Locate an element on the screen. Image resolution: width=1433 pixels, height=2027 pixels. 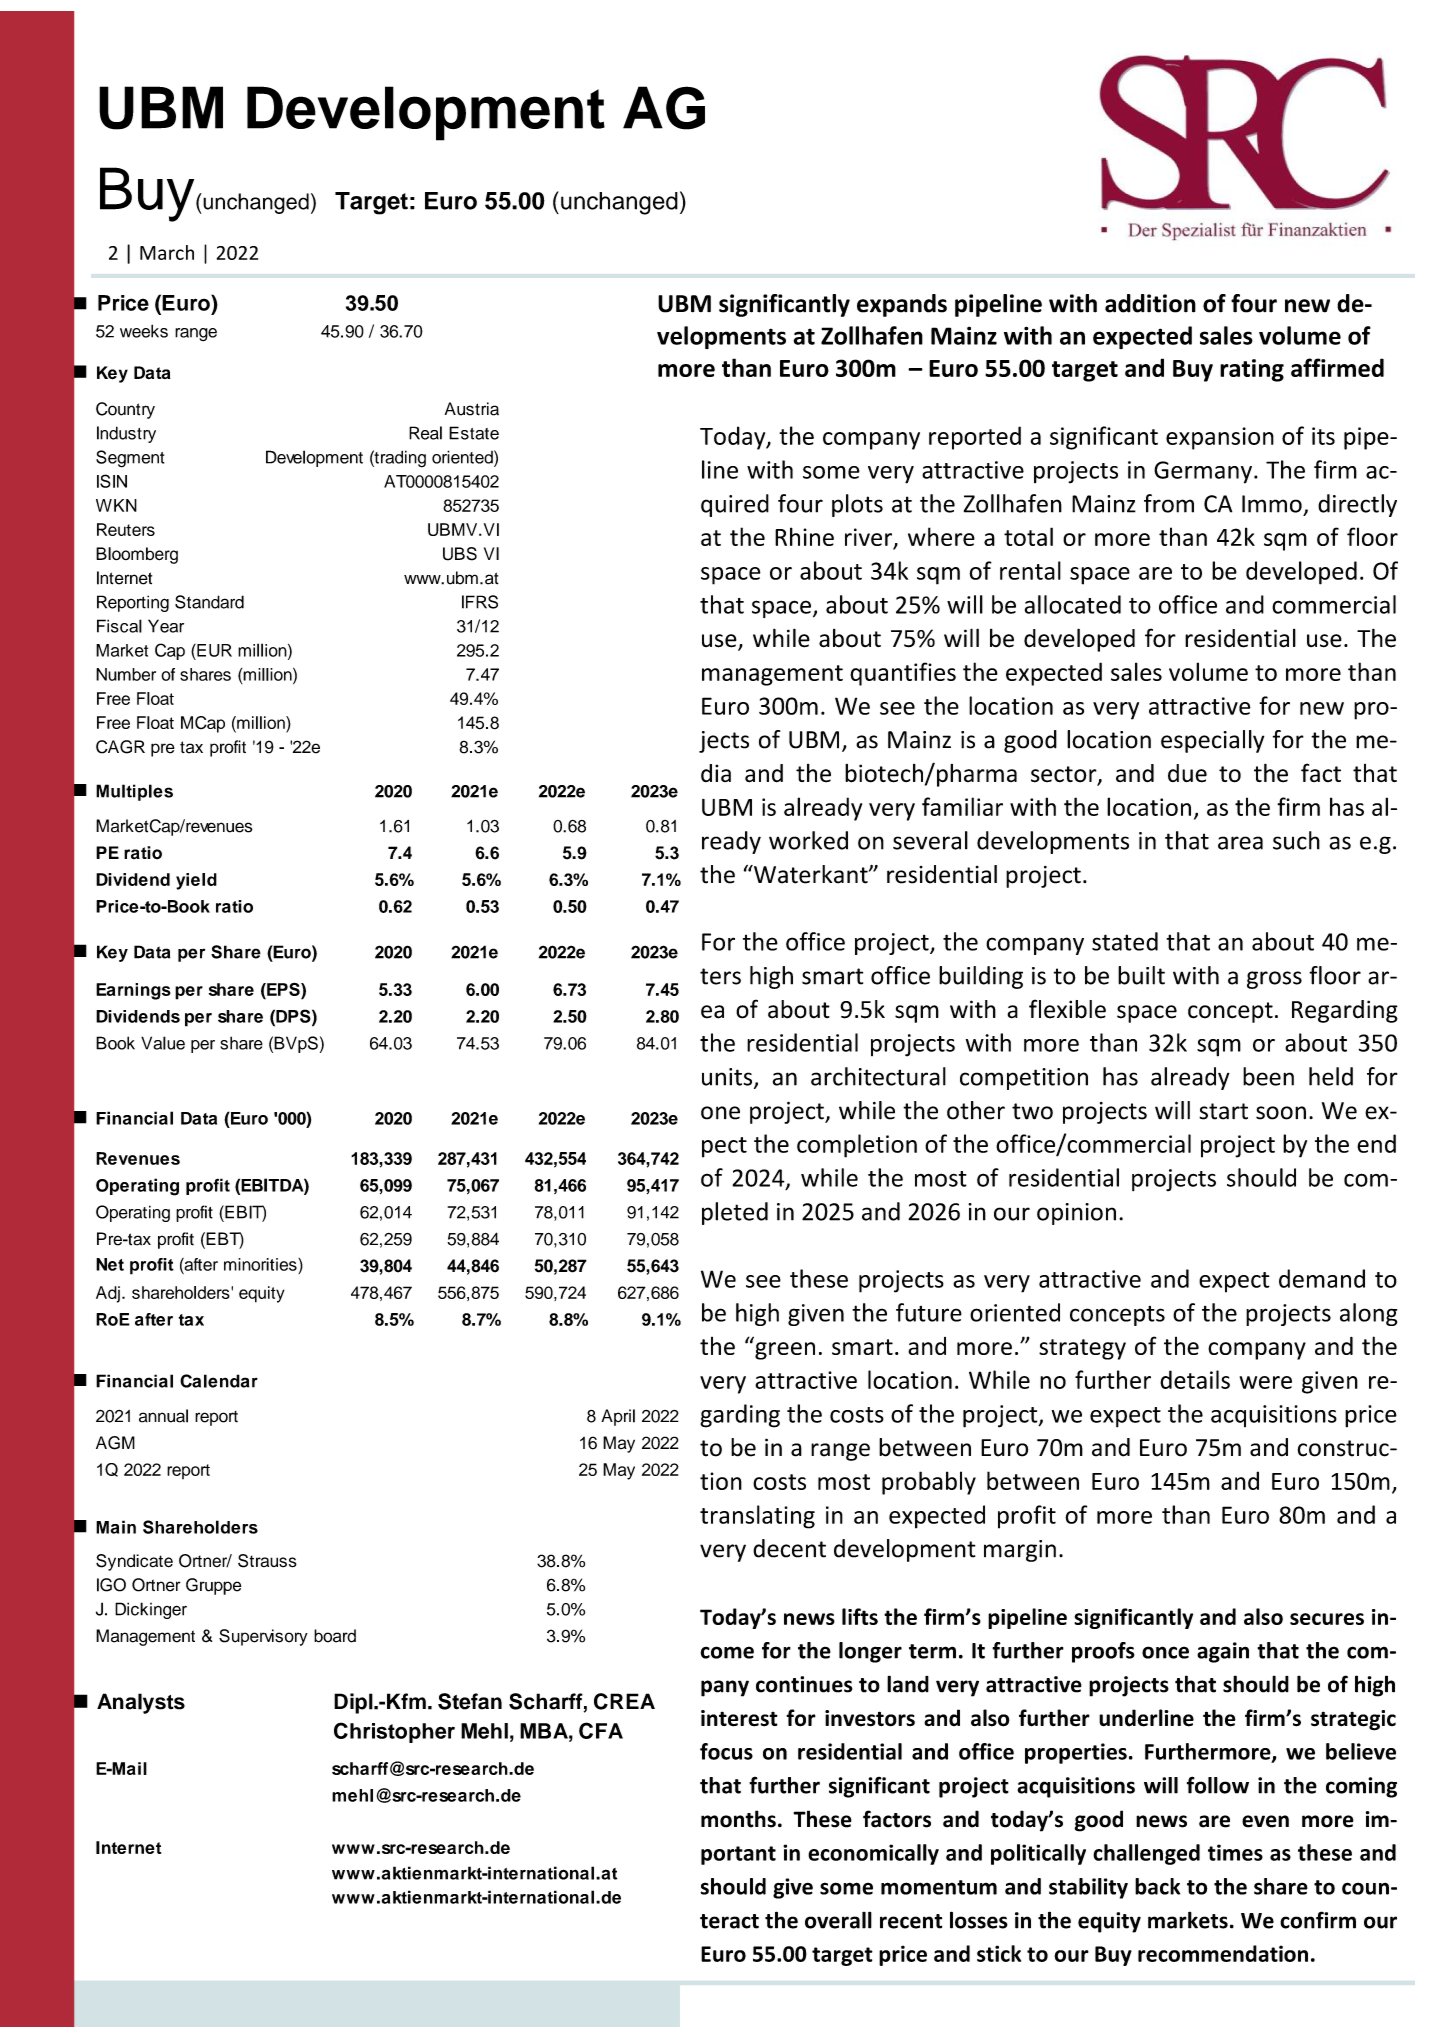
yield is located at coordinates (196, 881).
